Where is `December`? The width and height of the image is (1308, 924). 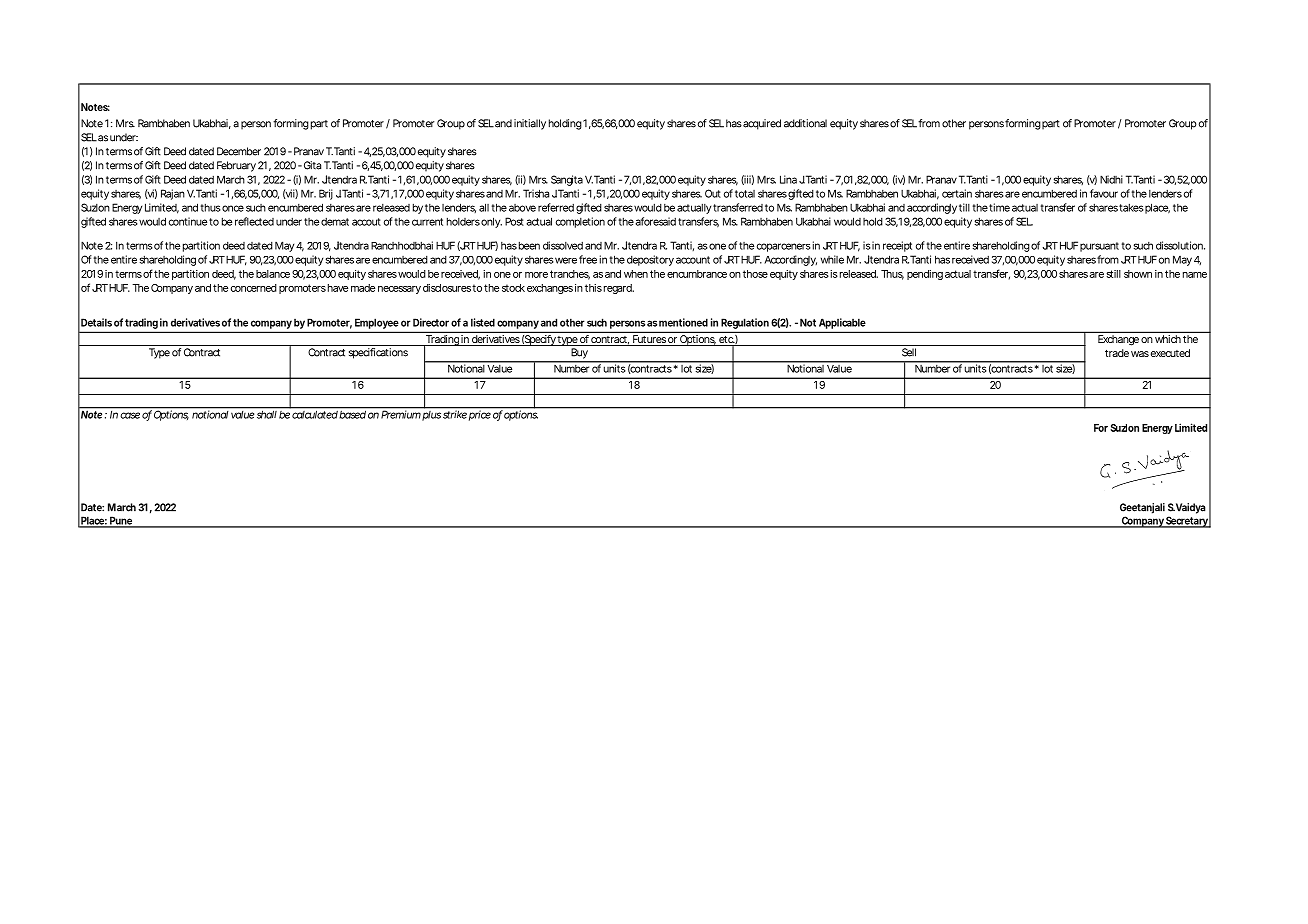
December is located at coordinates (239, 151).
